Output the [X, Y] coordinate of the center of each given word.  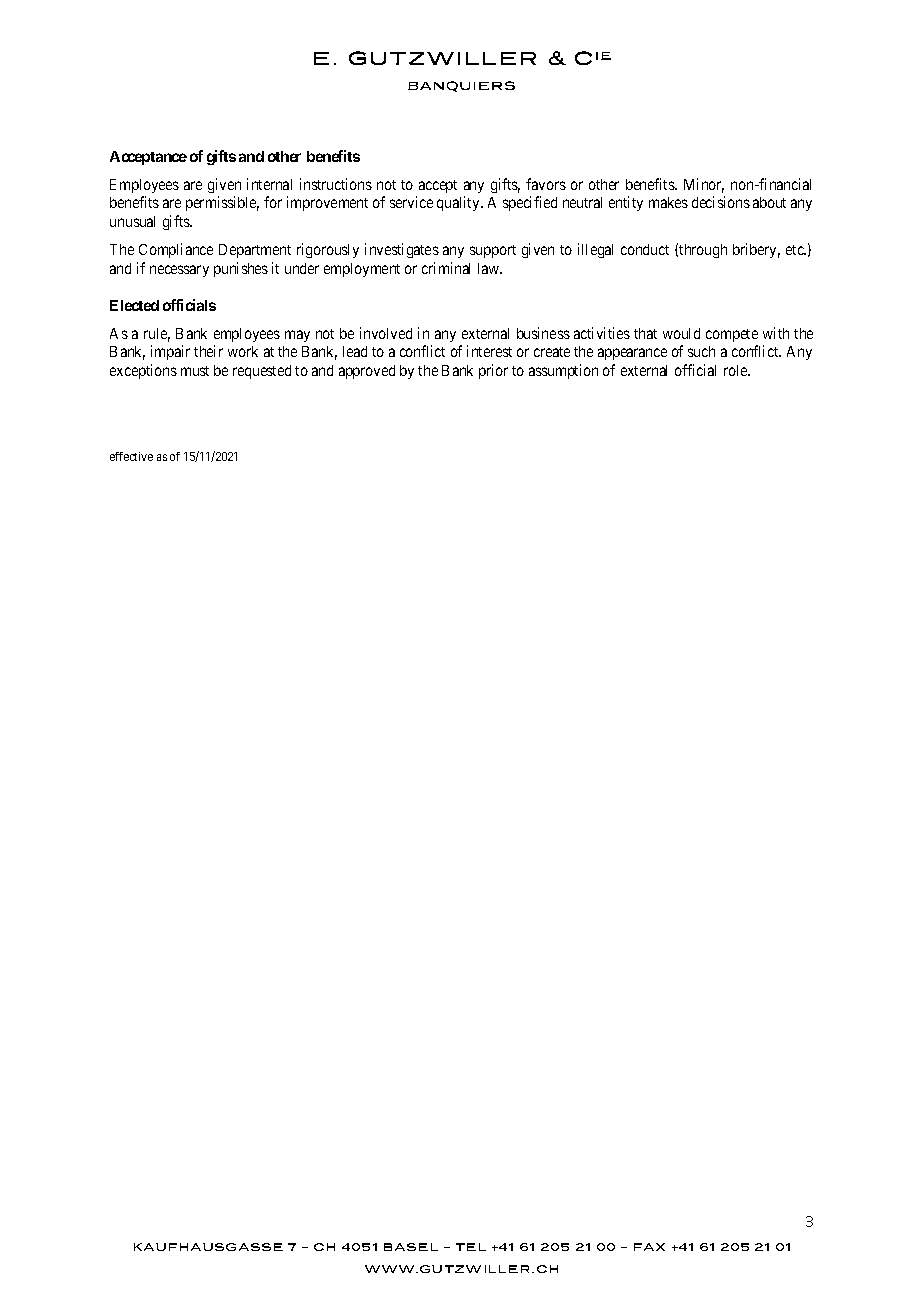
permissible [222, 203]
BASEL [411, 1247]
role [736, 370]
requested [262, 372]
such [701, 351]
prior [493, 371]
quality [459, 203]
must [195, 371]
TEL [471, 1247]
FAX [649, 1247]
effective [131, 456]
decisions [721, 202]
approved [367, 372]
